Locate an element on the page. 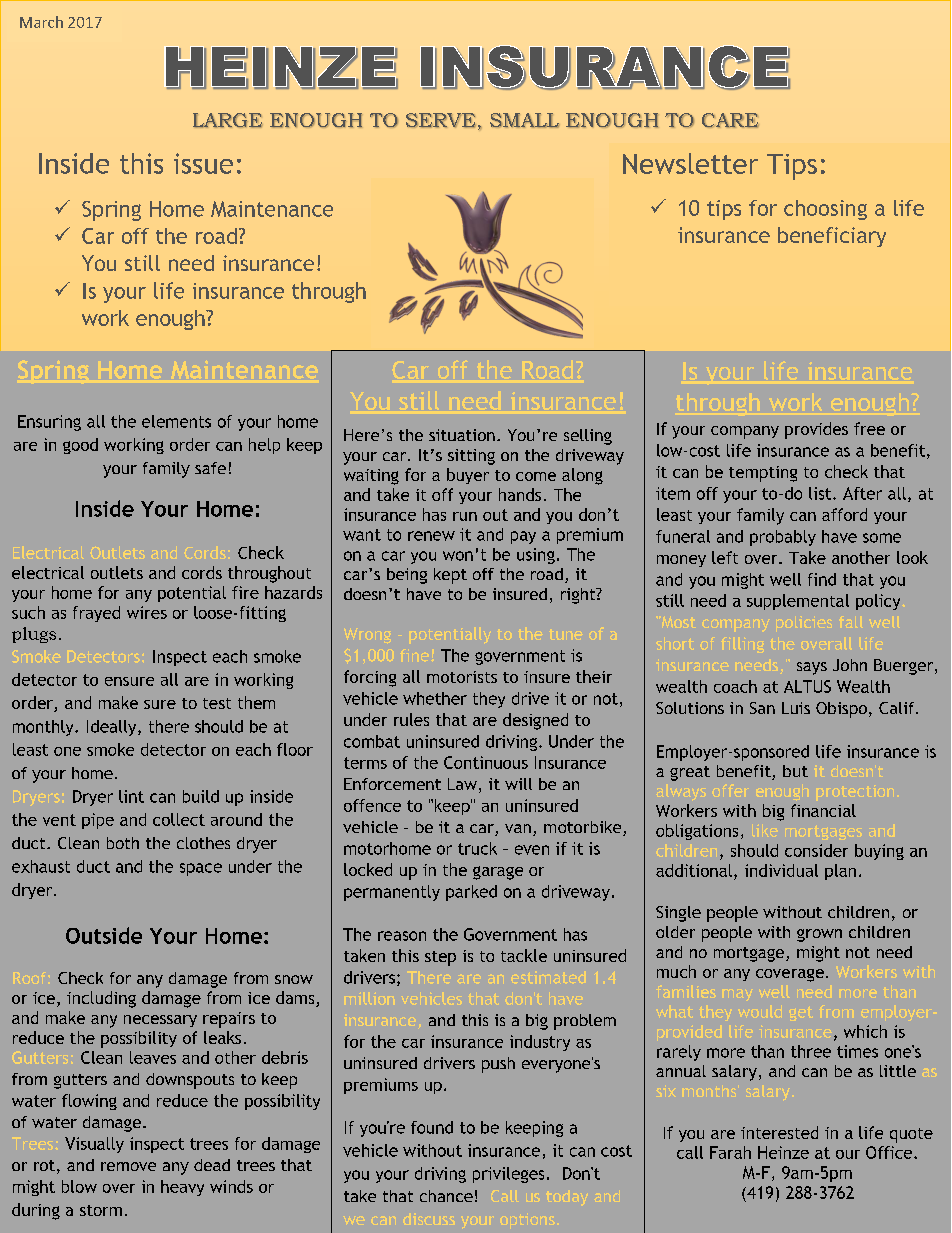  provides is located at coordinates (816, 430).
